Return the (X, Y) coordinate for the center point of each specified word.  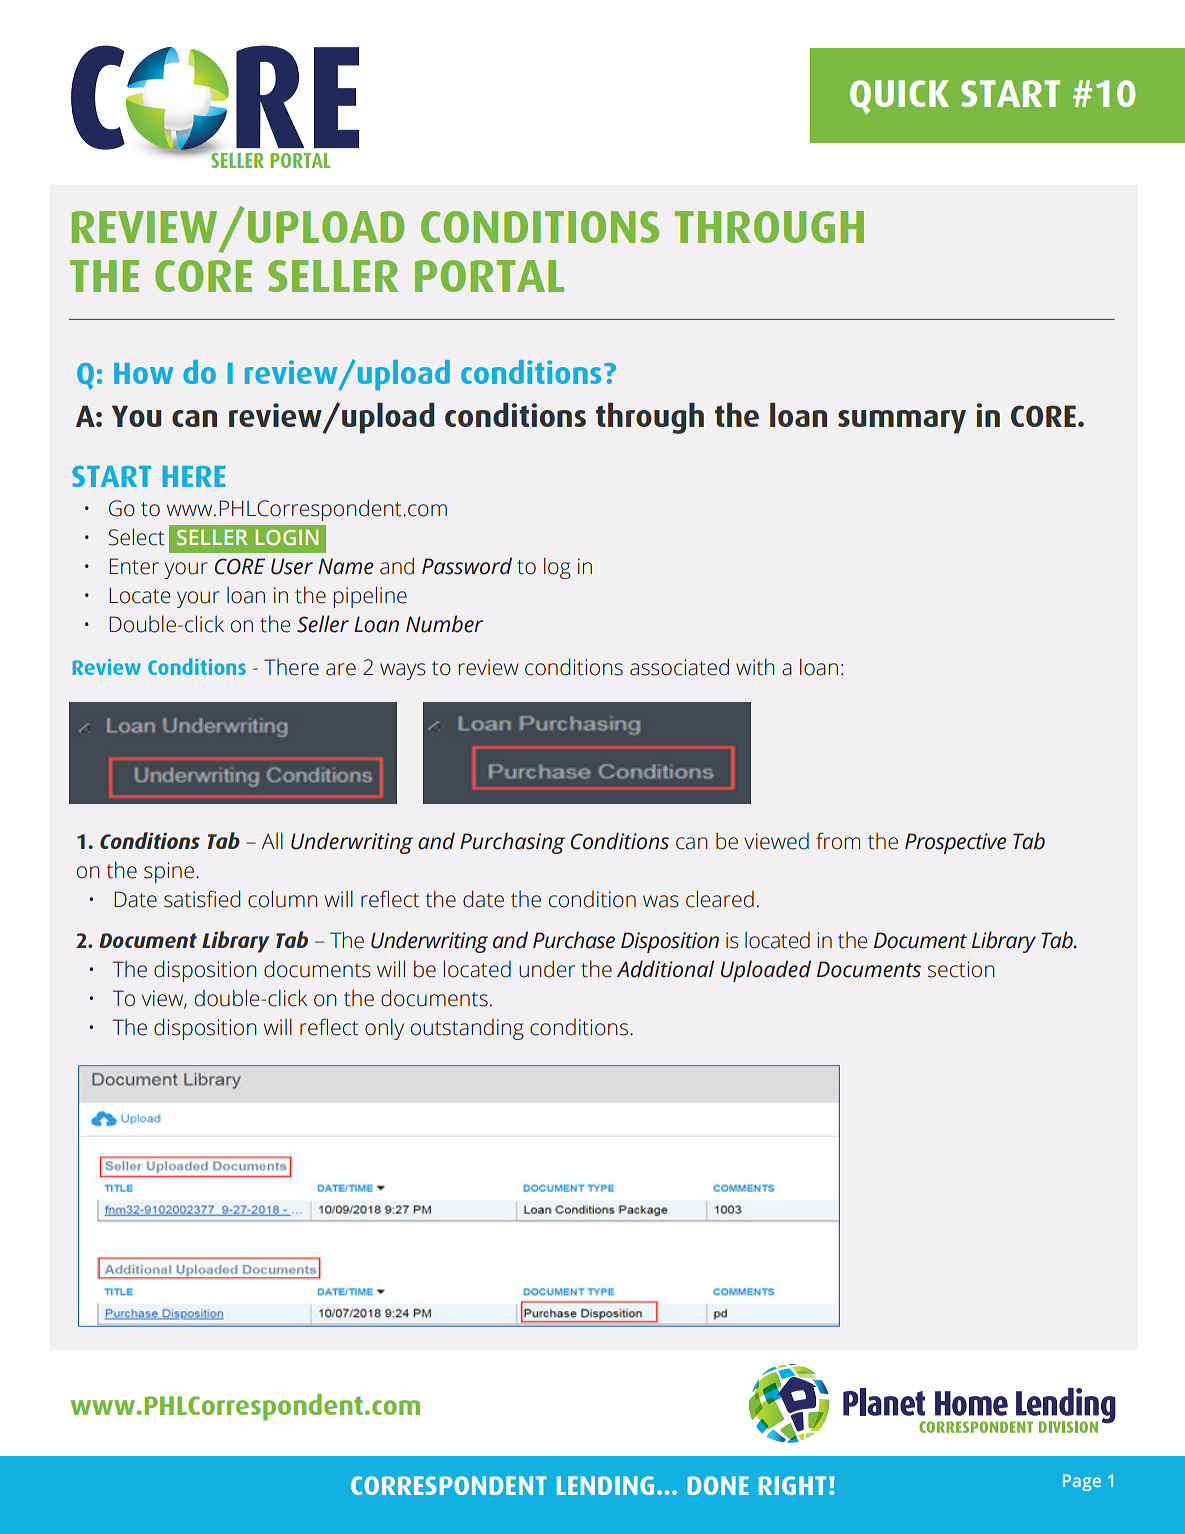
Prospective (956, 843)
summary (902, 422)
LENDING (605, 1485)
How (143, 373)
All (272, 840)
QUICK (899, 97)
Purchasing (512, 843)
